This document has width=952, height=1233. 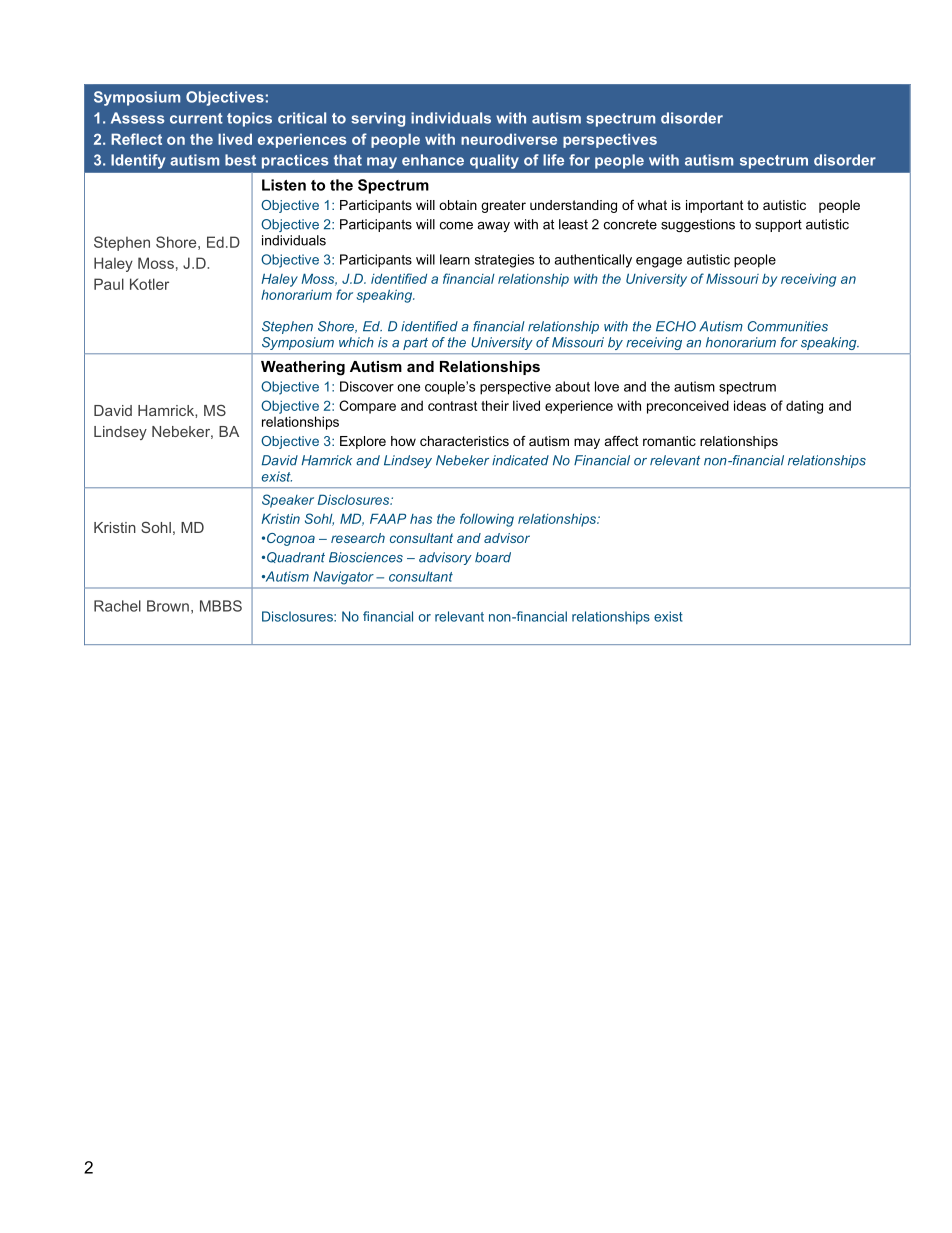 What do you see at coordinates (676, 326) in the document?
I see `ECHO` at bounding box center [676, 326].
